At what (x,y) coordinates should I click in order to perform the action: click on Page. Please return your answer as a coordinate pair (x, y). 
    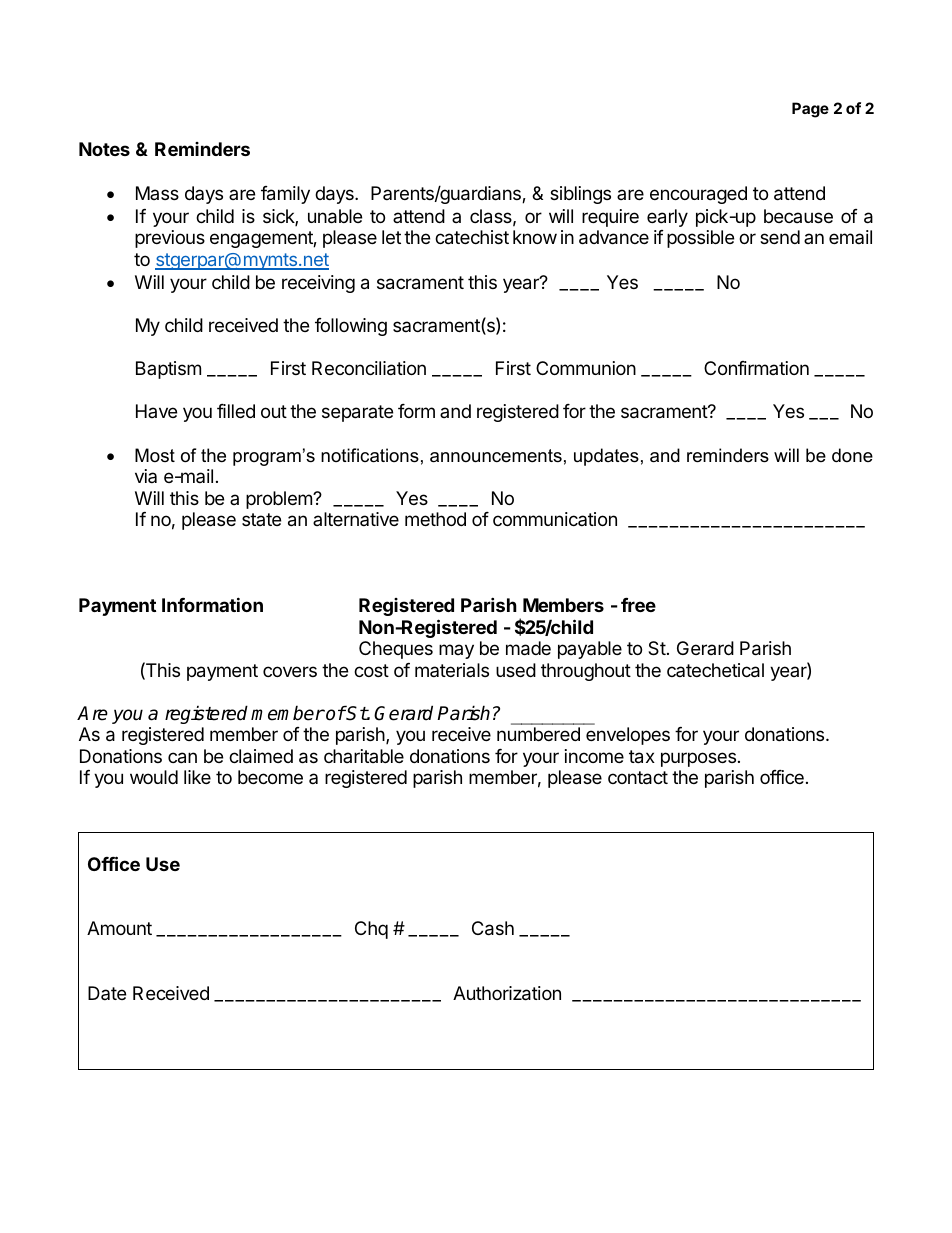
    Looking at the image, I should click on (810, 110).
